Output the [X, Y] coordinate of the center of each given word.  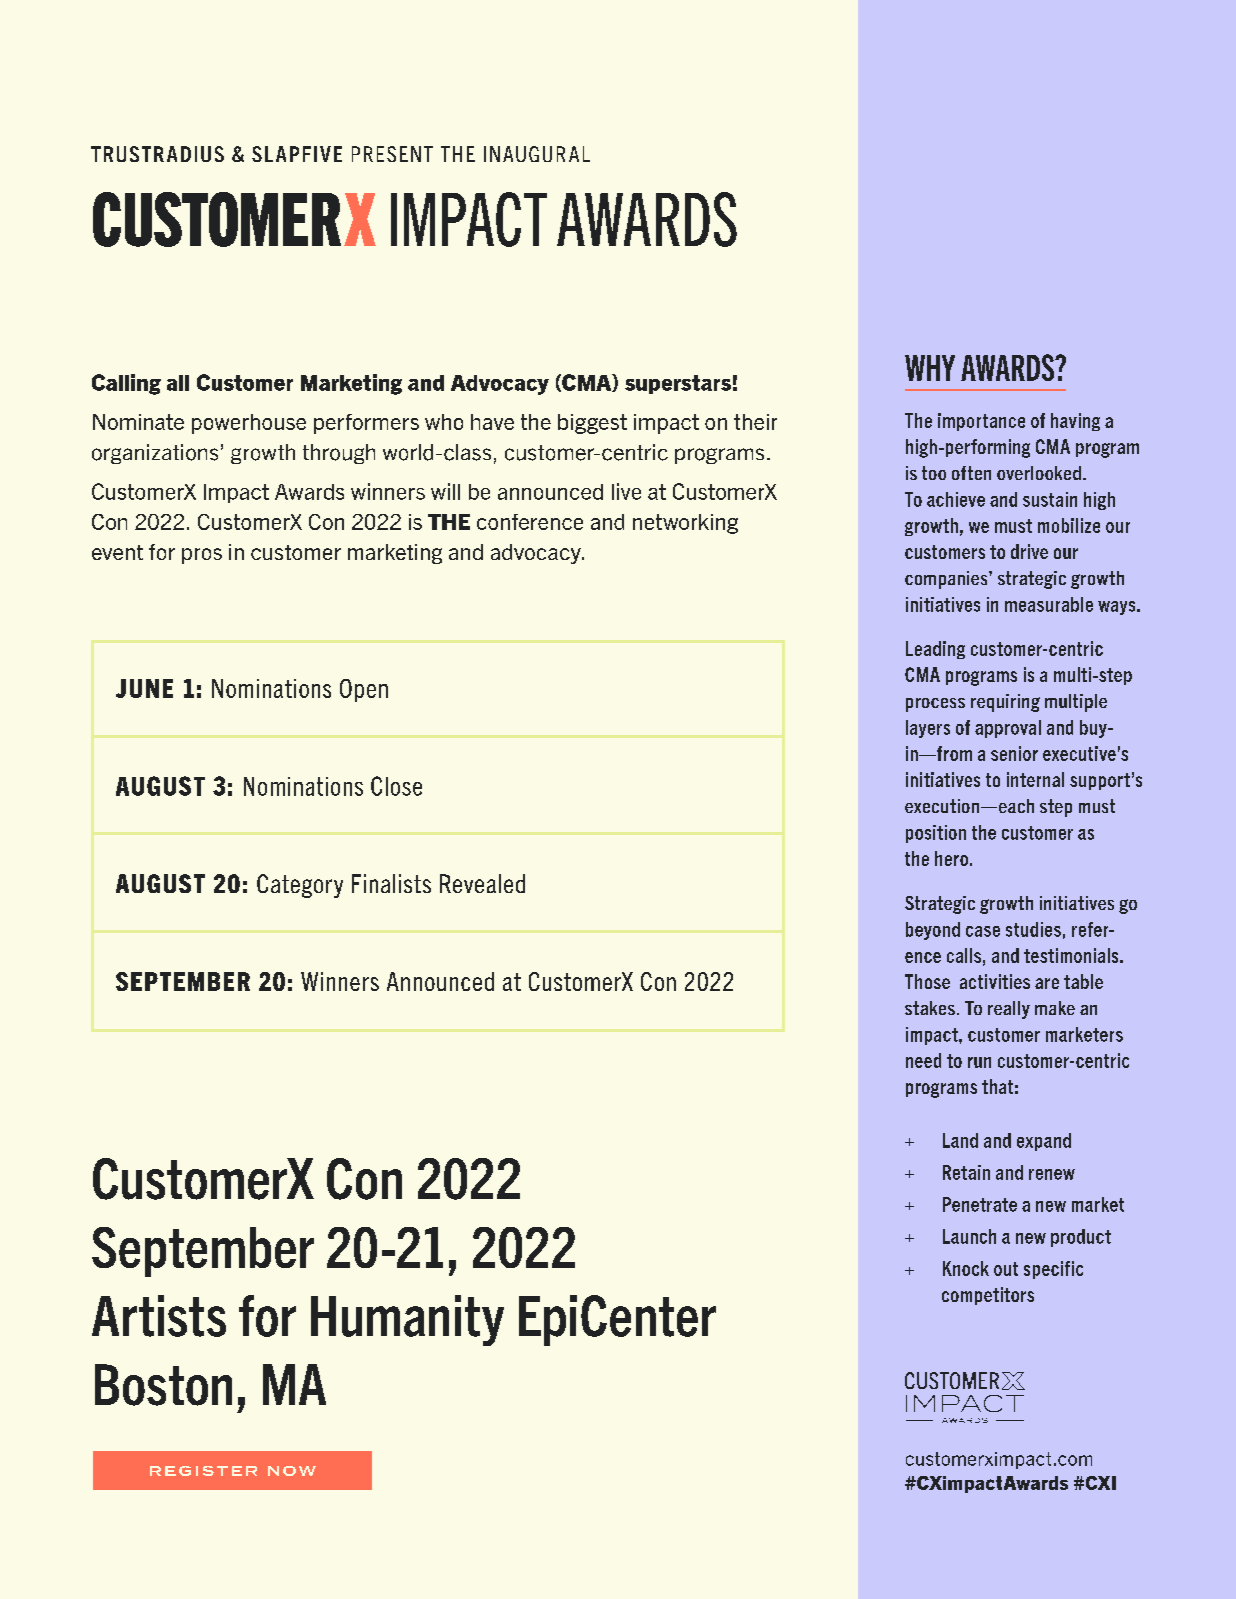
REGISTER [203, 1471]
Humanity [407, 1320]
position [936, 834]
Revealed [482, 883]
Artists [159, 1316]
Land [960, 1140]
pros [202, 556]
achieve [956, 499]
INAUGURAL [537, 154]
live [626, 491]
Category [300, 886]
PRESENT [392, 154]
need [923, 1060]
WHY [930, 368]
